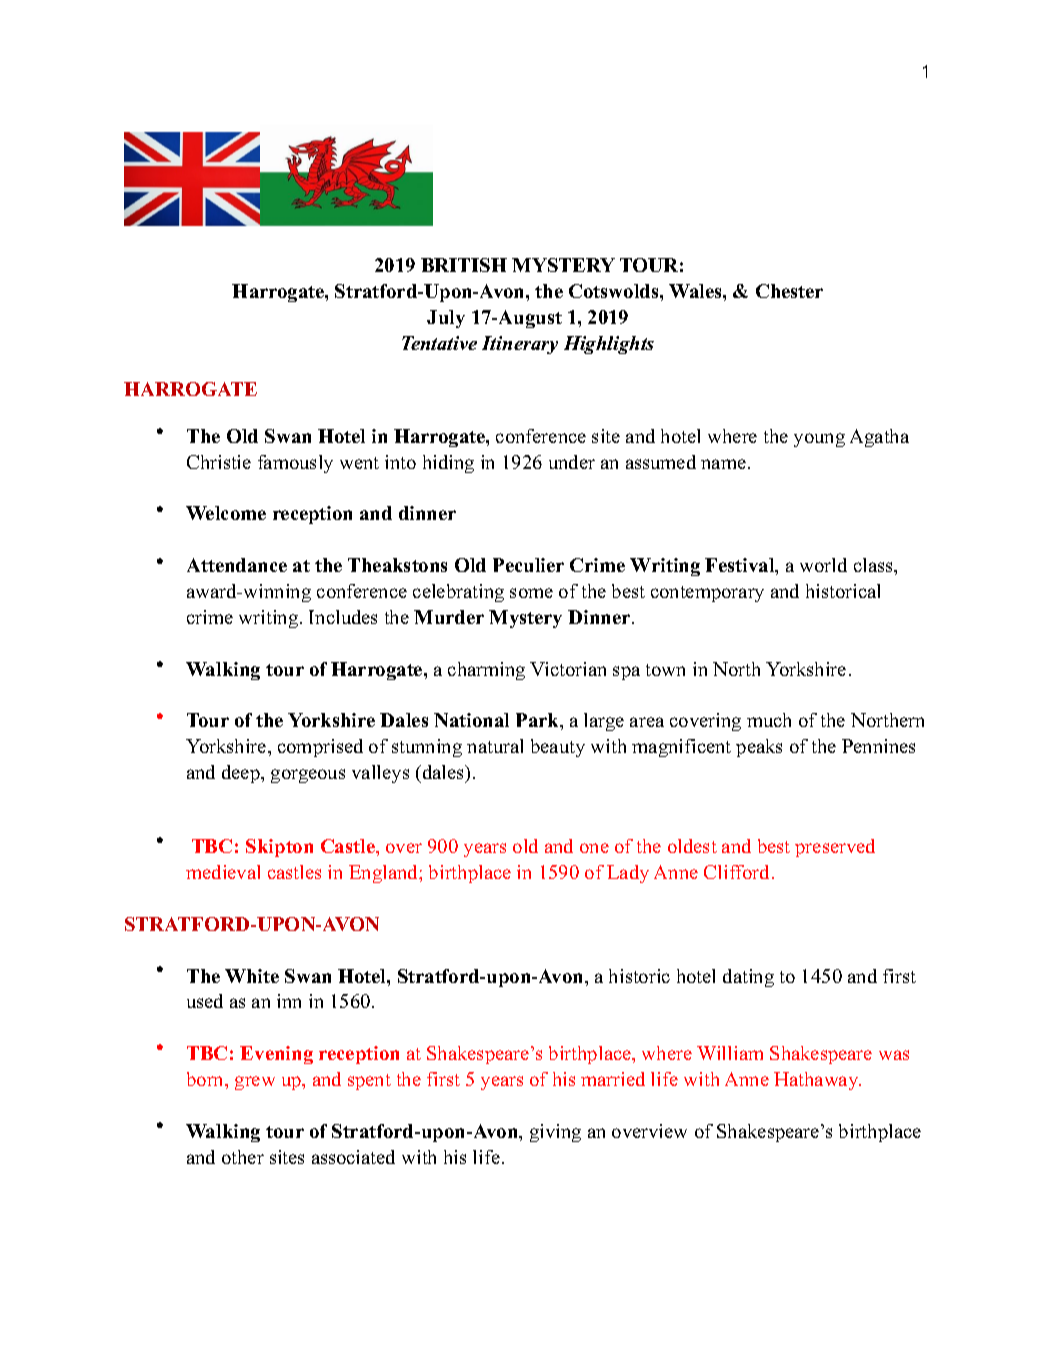 The image size is (1056, 1366). What do you see at coordinates (835, 848) in the screenshot?
I see `preserved` at bounding box center [835, 848].
